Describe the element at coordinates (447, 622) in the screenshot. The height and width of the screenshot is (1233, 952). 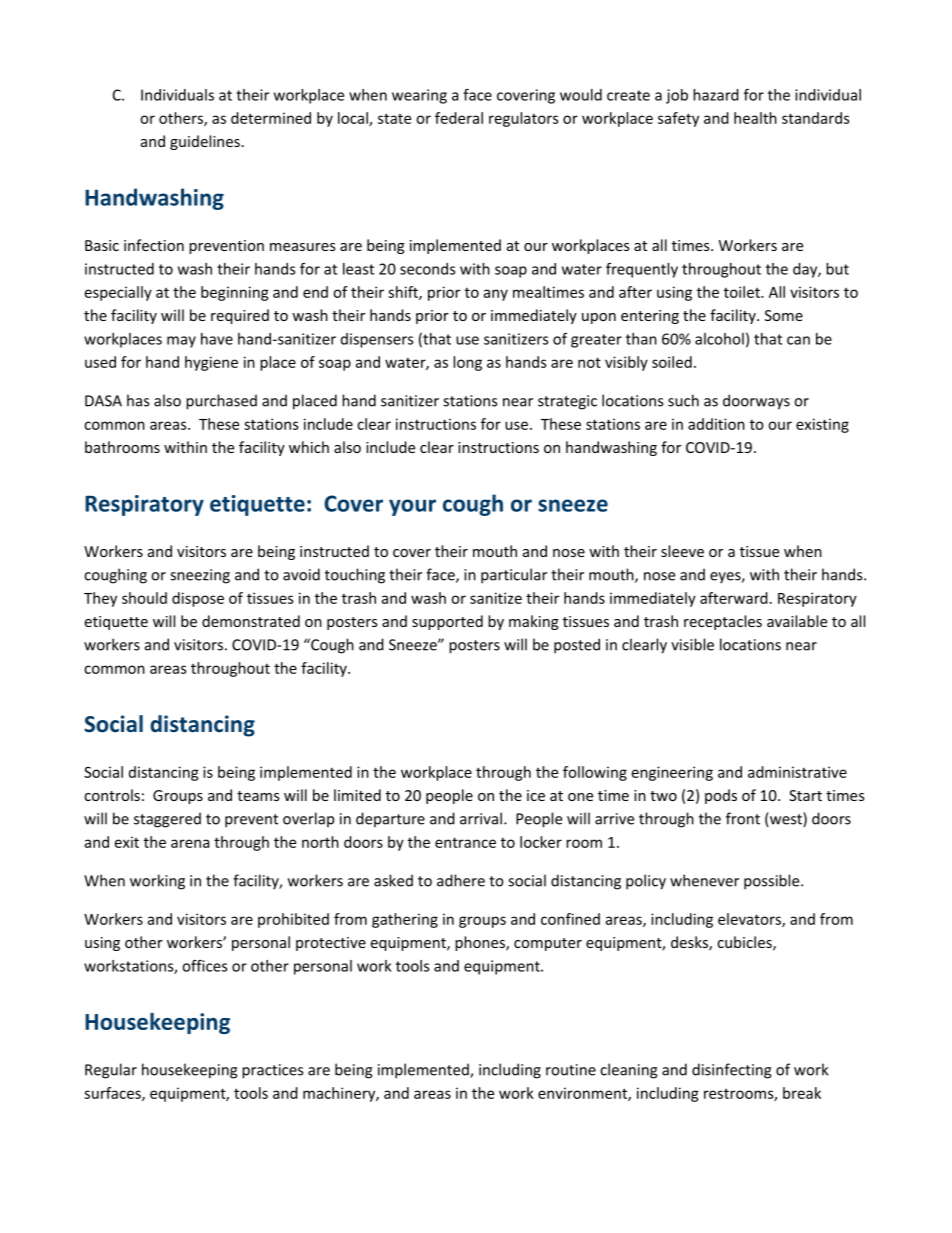
I see `supported` at that location.
